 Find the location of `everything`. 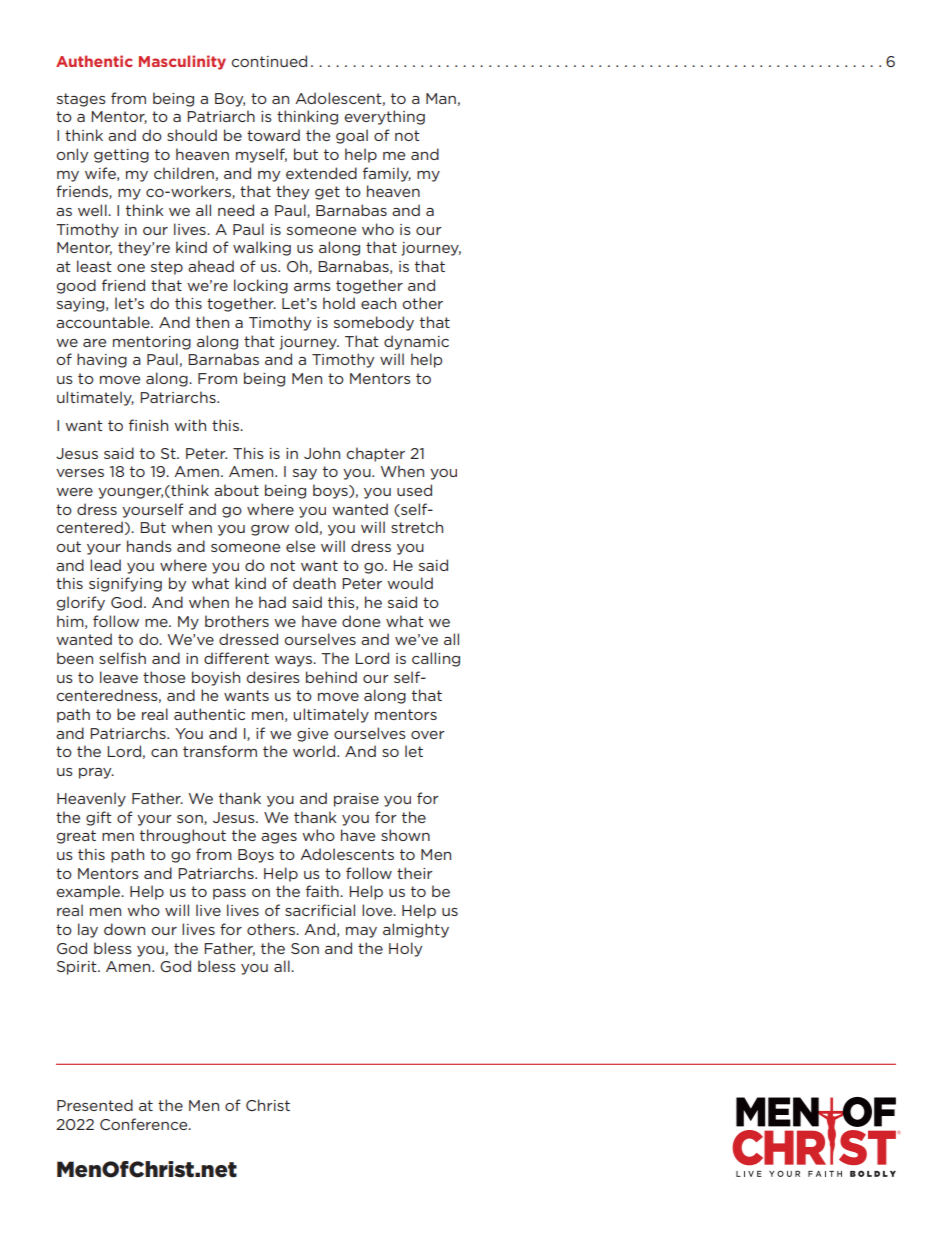

everything is located at coordinates (384, 117).
